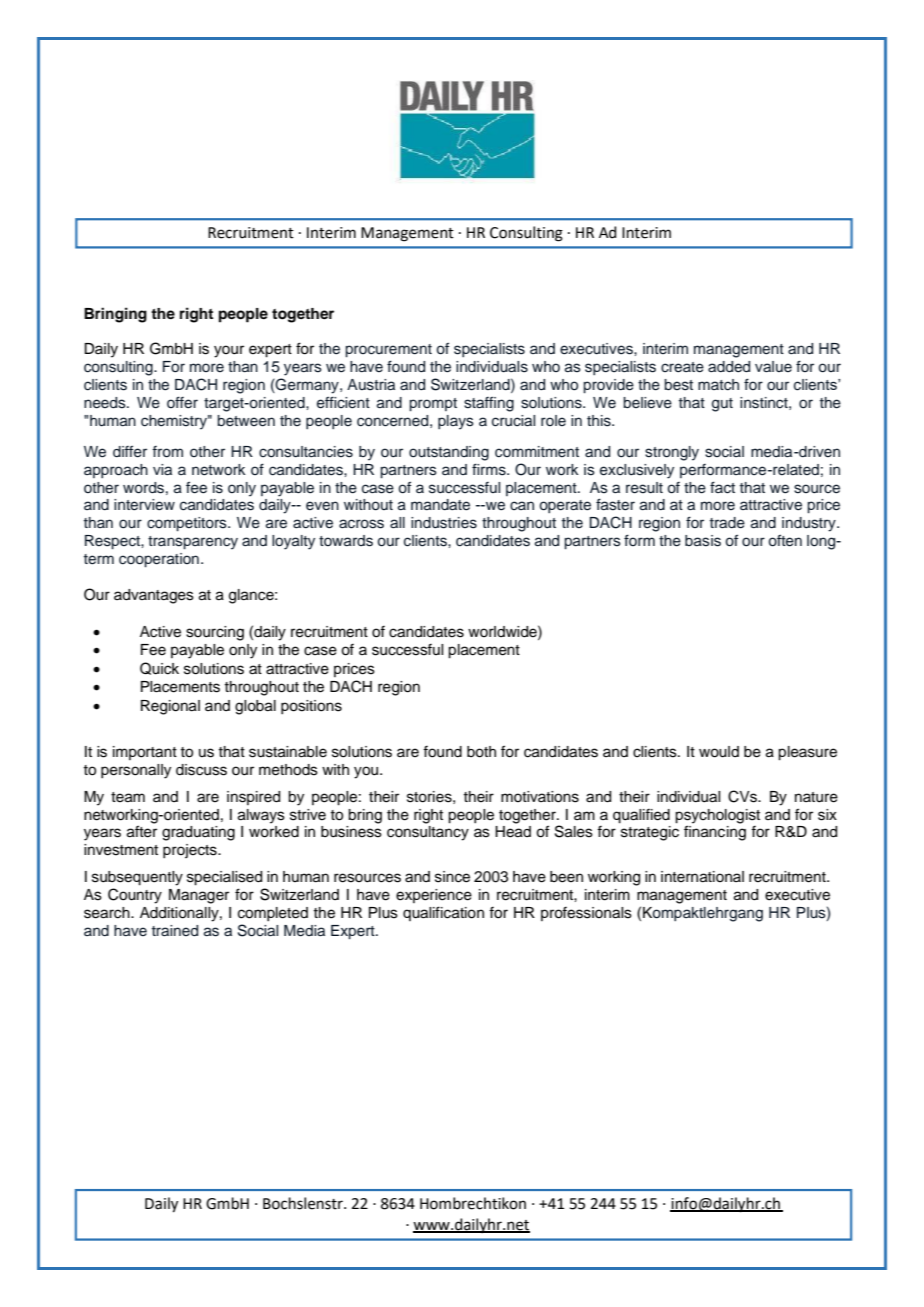 The height and width of the screenshot is (1307, 924). Describe the element at coordinates (199, 896) in the screenshot. I see `Manager` at that location.
